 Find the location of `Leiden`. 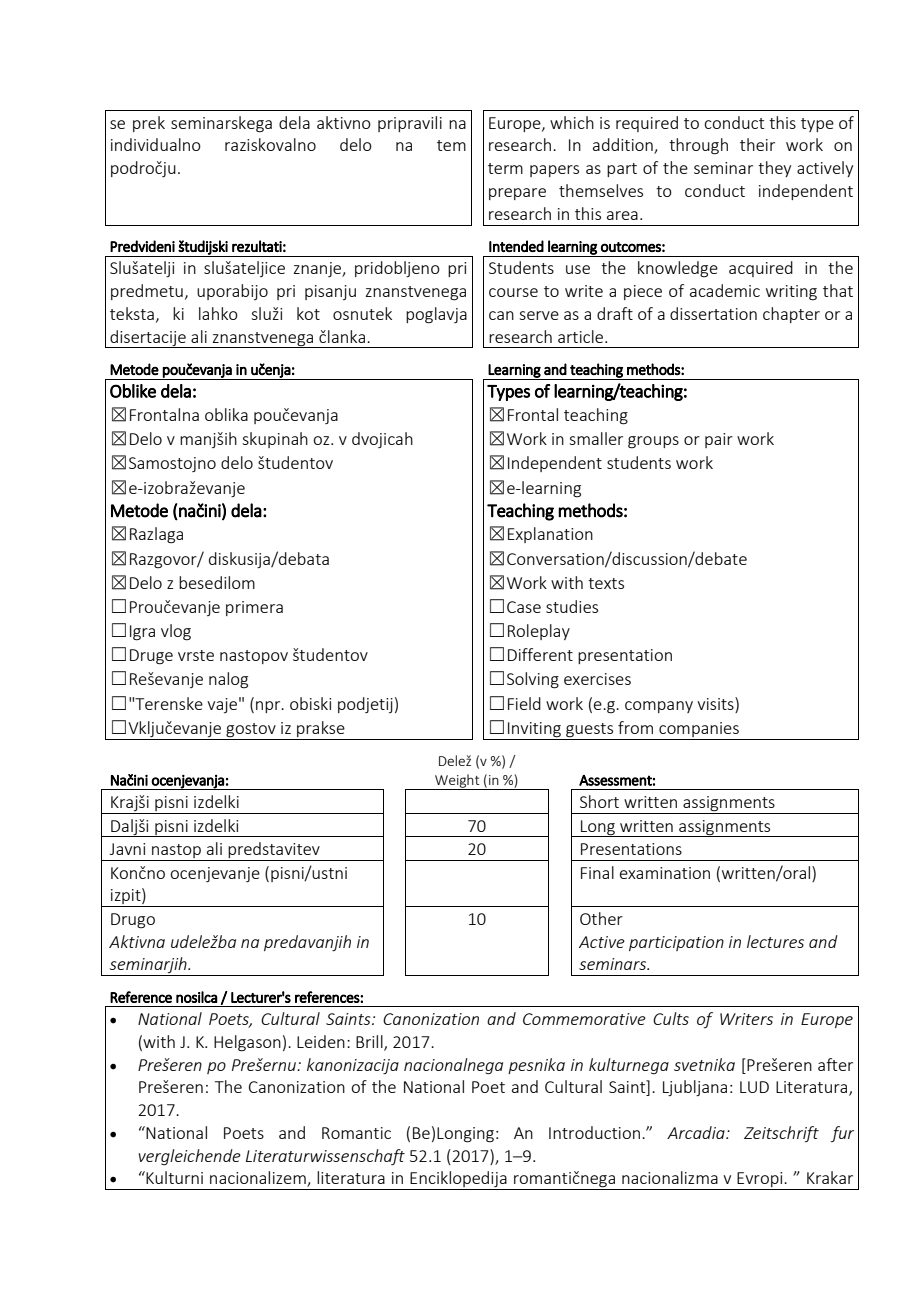

Leiden is located at coordinates (321, 1041).
